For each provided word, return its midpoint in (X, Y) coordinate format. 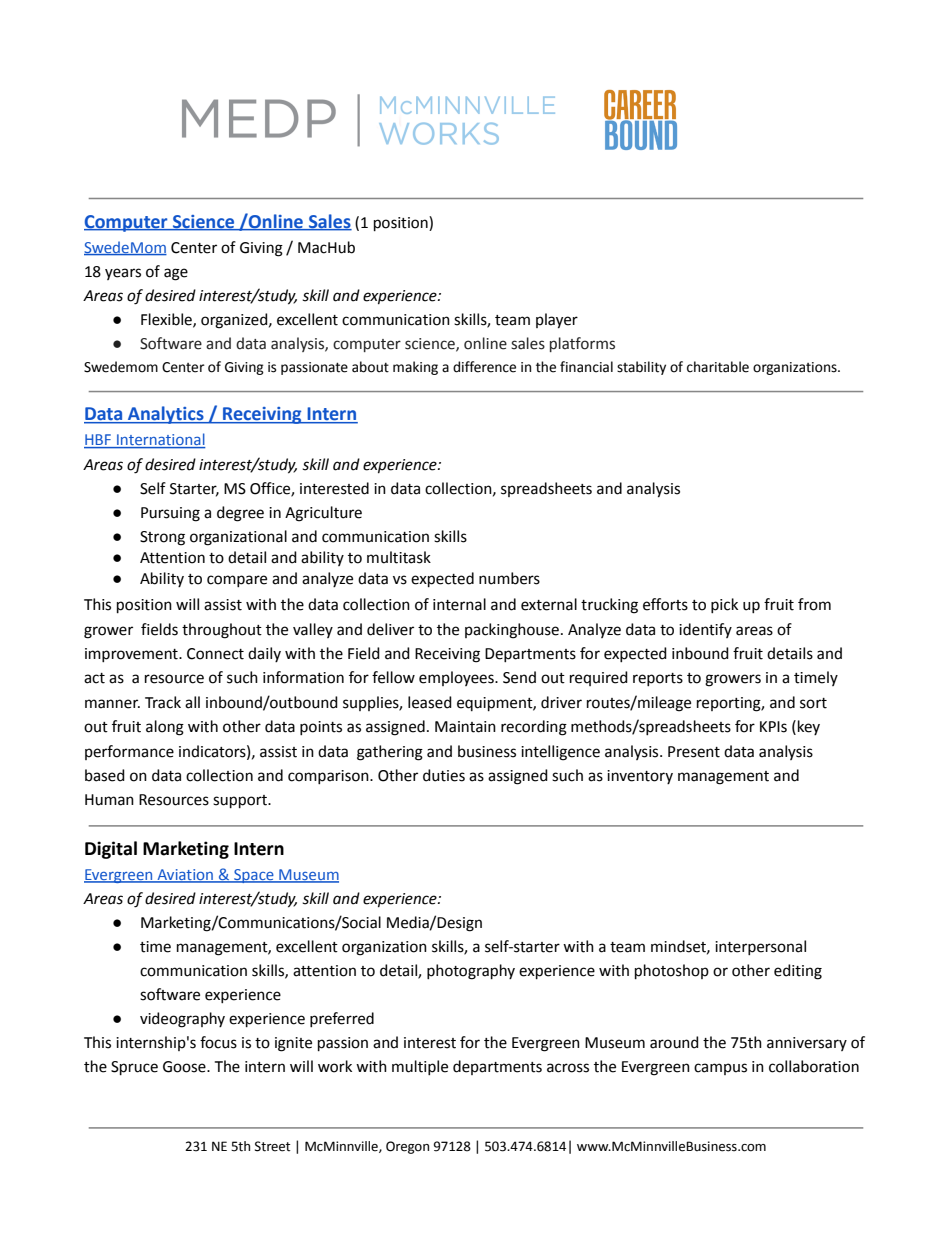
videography (182, 1020)
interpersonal (760, 947)
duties (444, 775)
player (557, 321)
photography (471, 972)
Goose (185, 1067)
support (241, 802)
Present (694, 752)
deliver (390, 629)
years (123, 274)
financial (586, 367)
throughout (222, 631)
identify (705, 630)
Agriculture (323, 514)
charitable (718, 367)
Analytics (166, 415)
